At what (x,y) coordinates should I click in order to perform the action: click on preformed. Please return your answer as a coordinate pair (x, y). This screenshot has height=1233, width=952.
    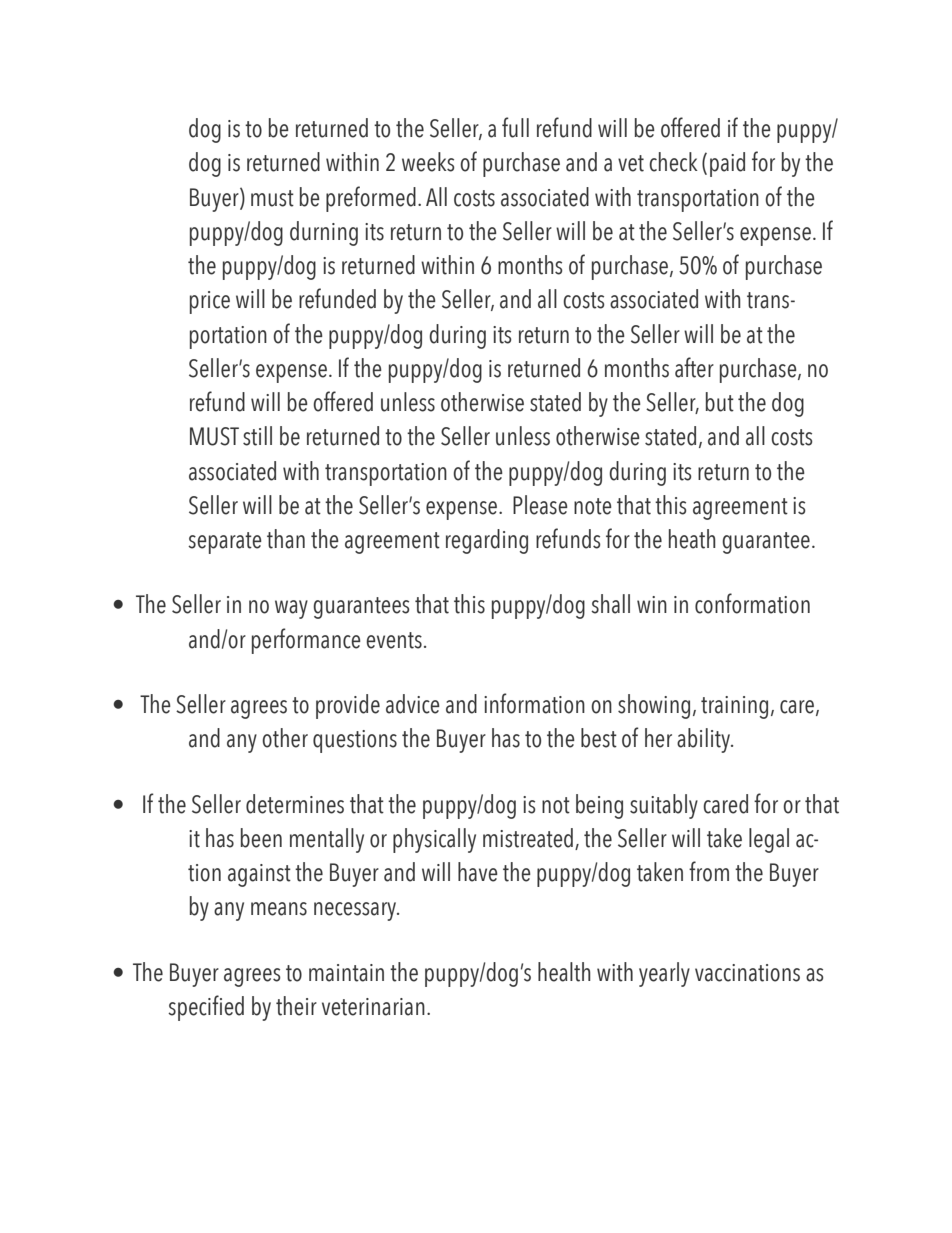
    Looking at the image, I should click on (371, 199).
